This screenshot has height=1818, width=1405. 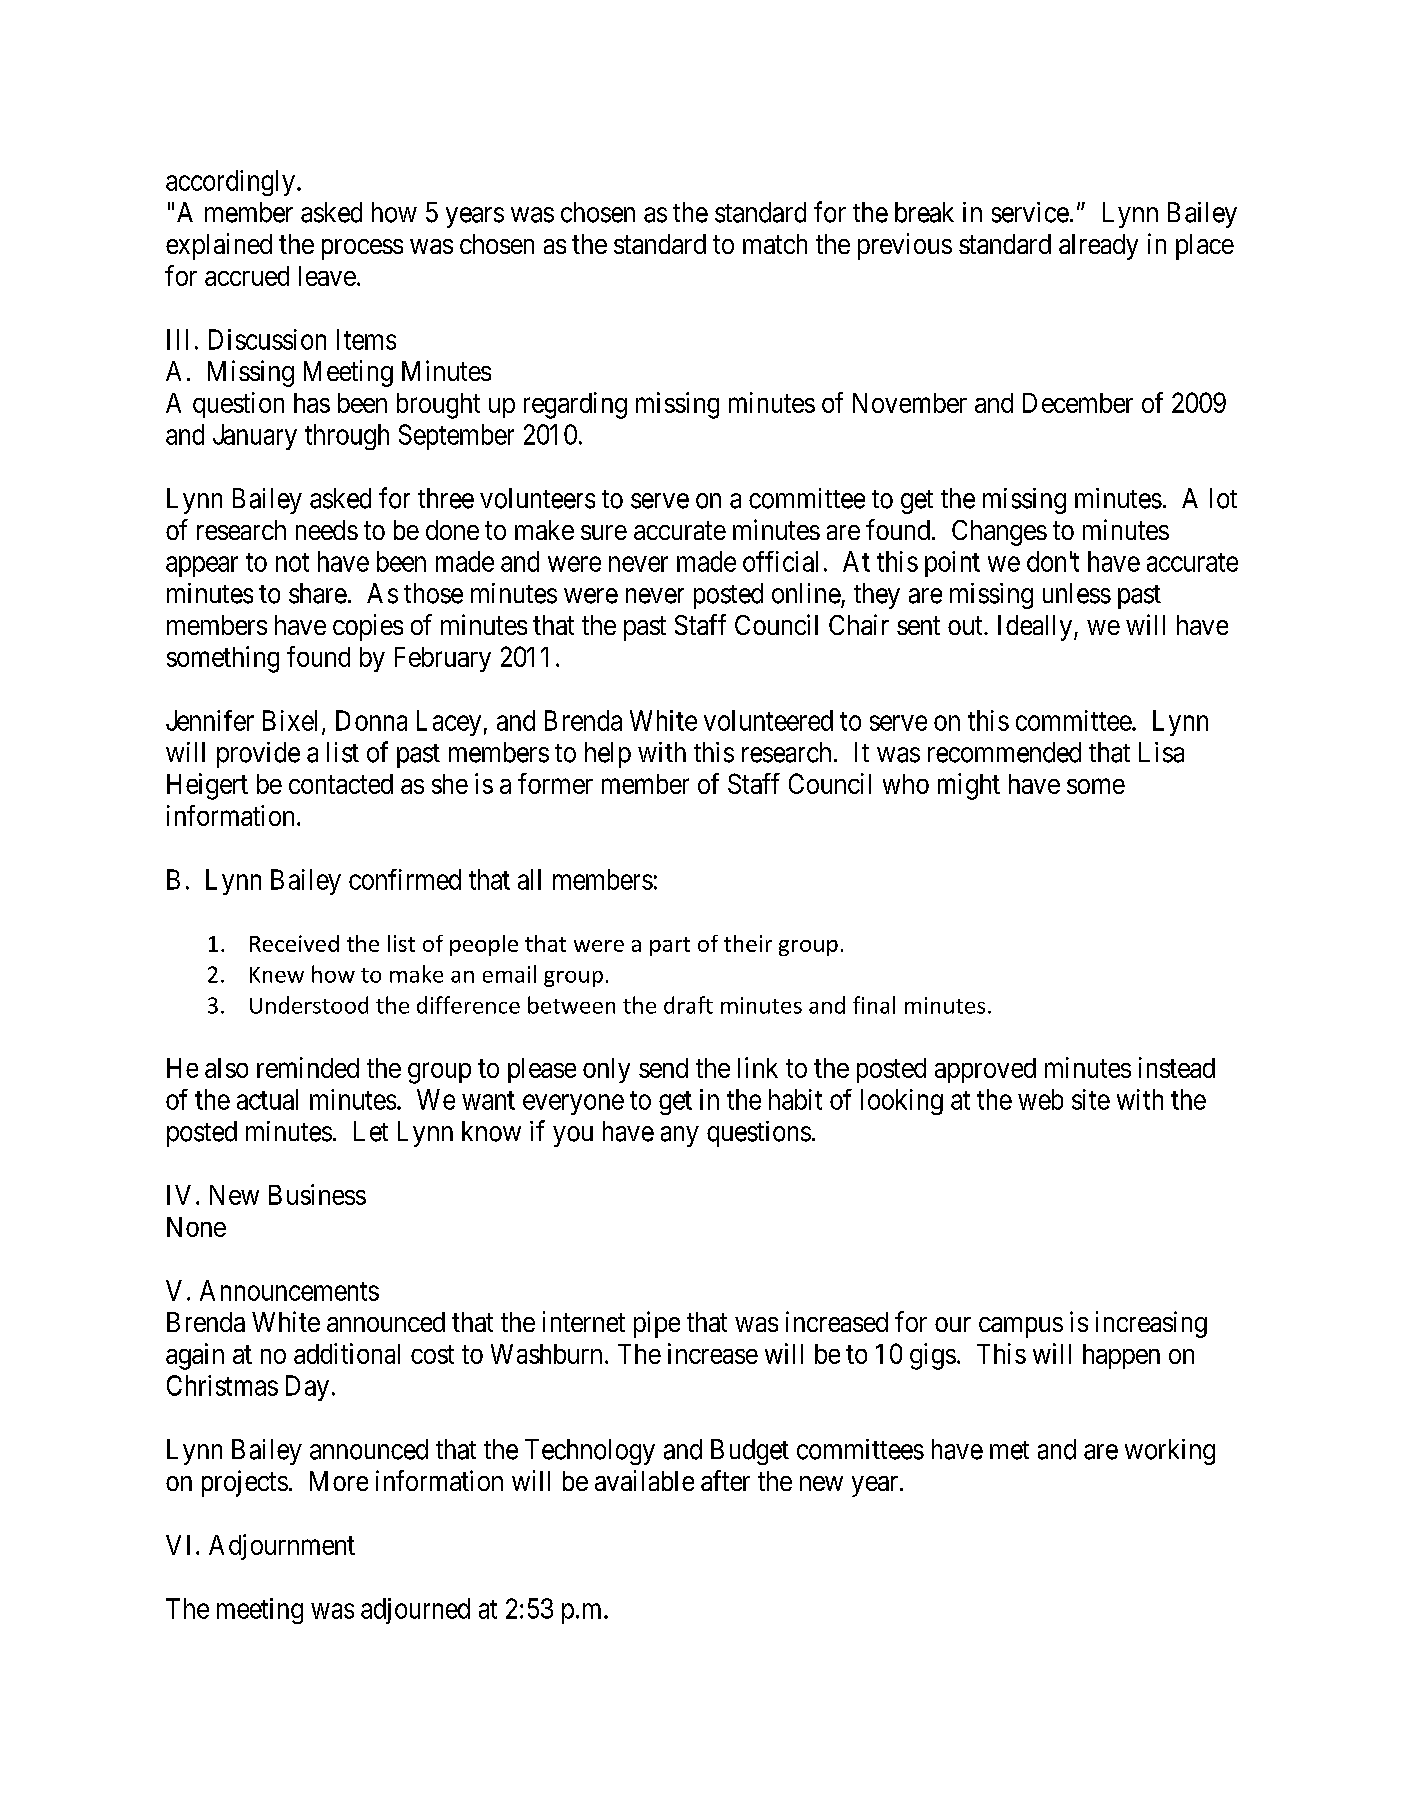 What do you see at coordinates (768, 720) in the screenshot?
I see `volunteered` at bounding box center [768, 720].
